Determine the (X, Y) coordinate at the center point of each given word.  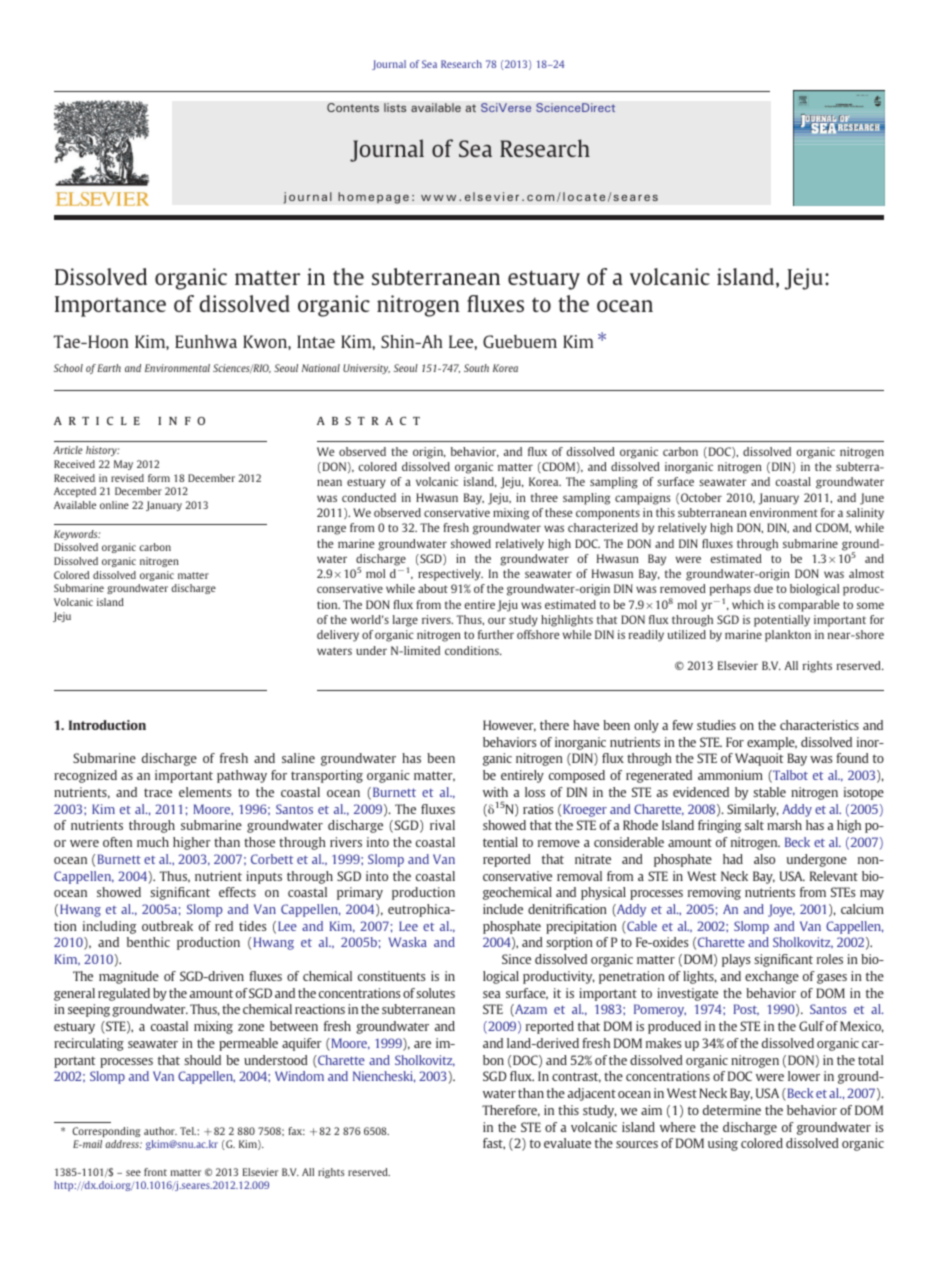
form (159, 478)
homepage (373, 198)
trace (158, 792)
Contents (353, 107)
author (160, 1131)
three (544, 497)
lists (395, 107)
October (701, 497)
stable (769, 792)
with (495, 792)
